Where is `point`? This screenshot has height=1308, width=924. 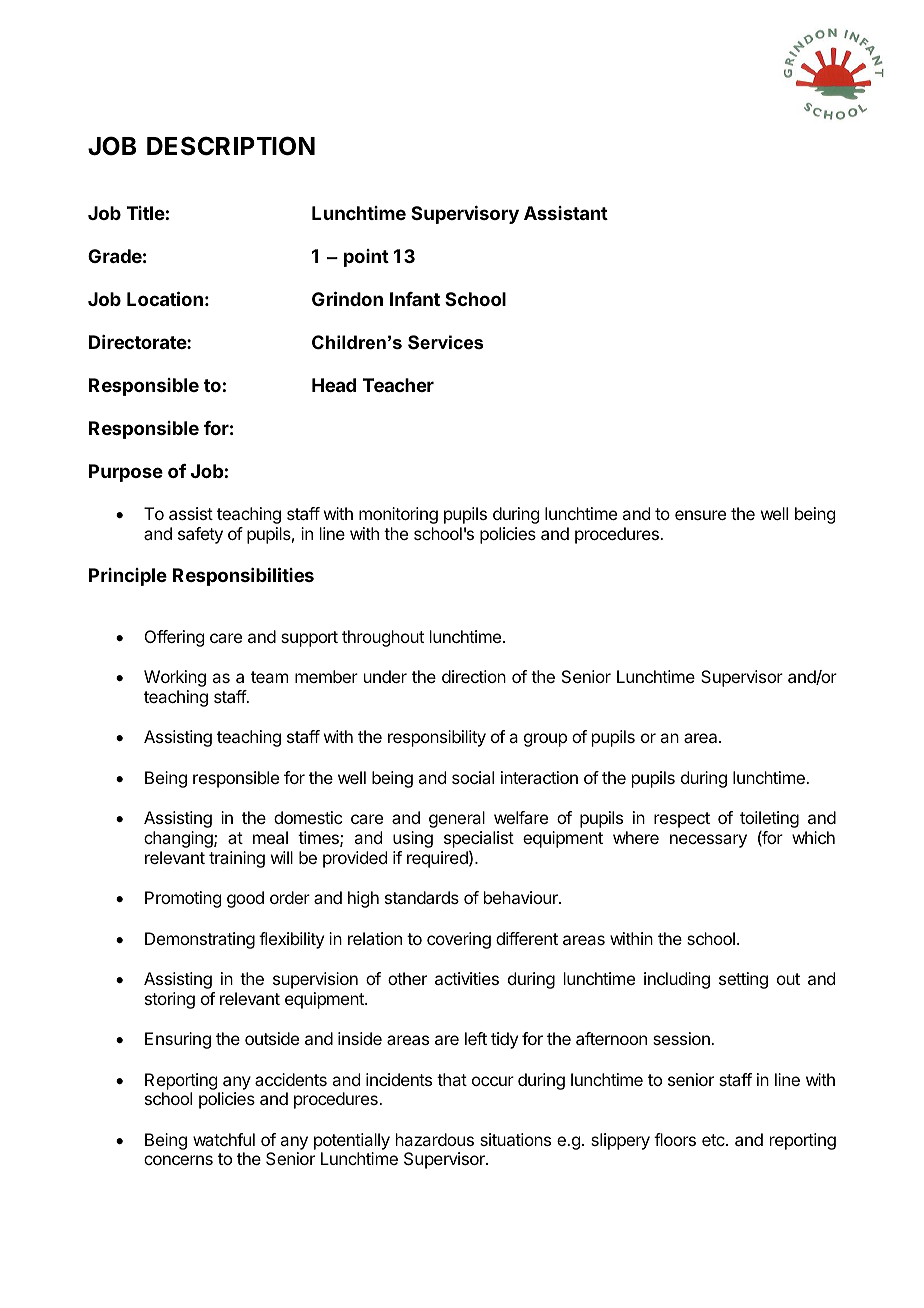
point is located at coordinates (366, 258).
